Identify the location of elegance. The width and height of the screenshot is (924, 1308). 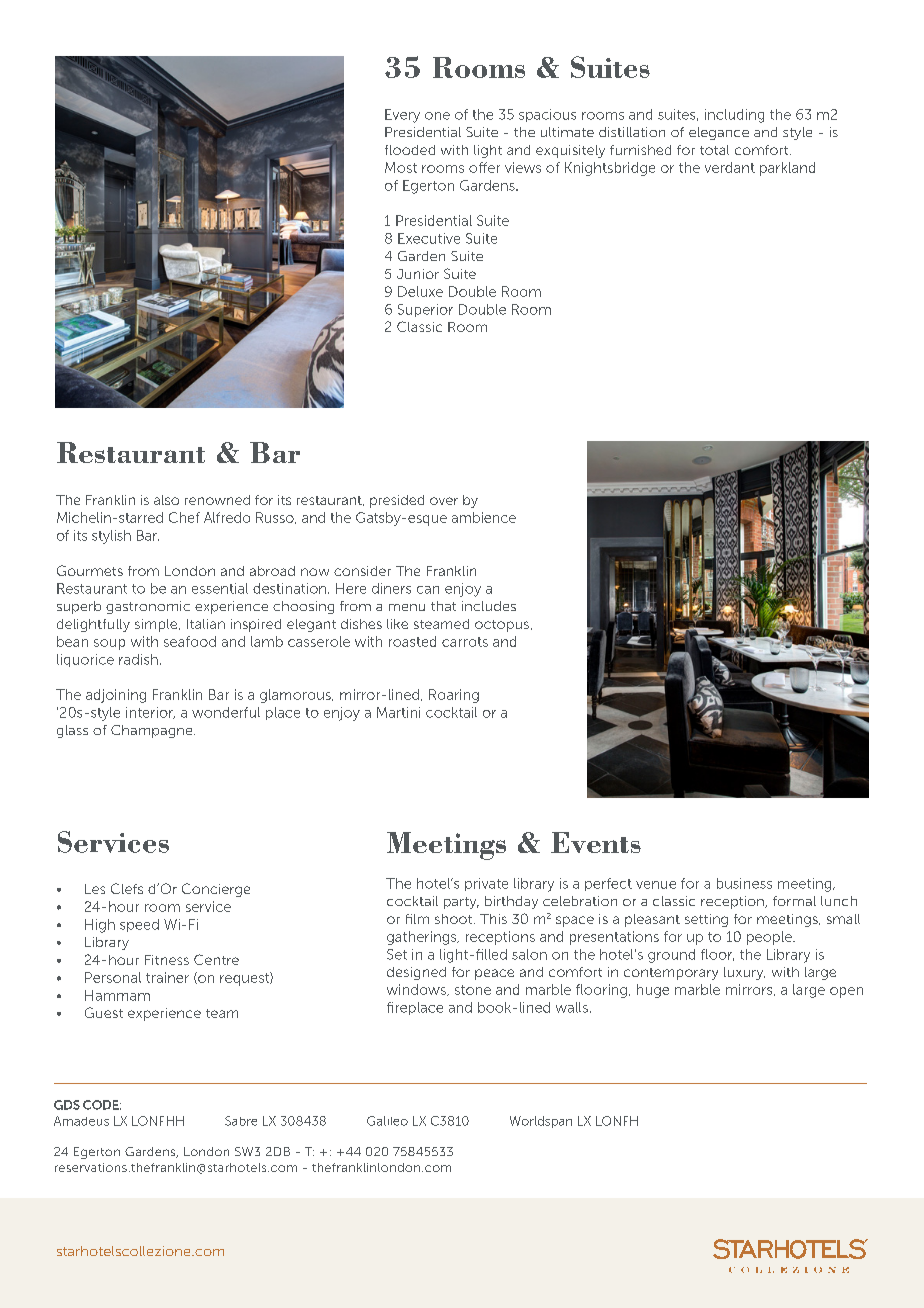
(719, 133).
